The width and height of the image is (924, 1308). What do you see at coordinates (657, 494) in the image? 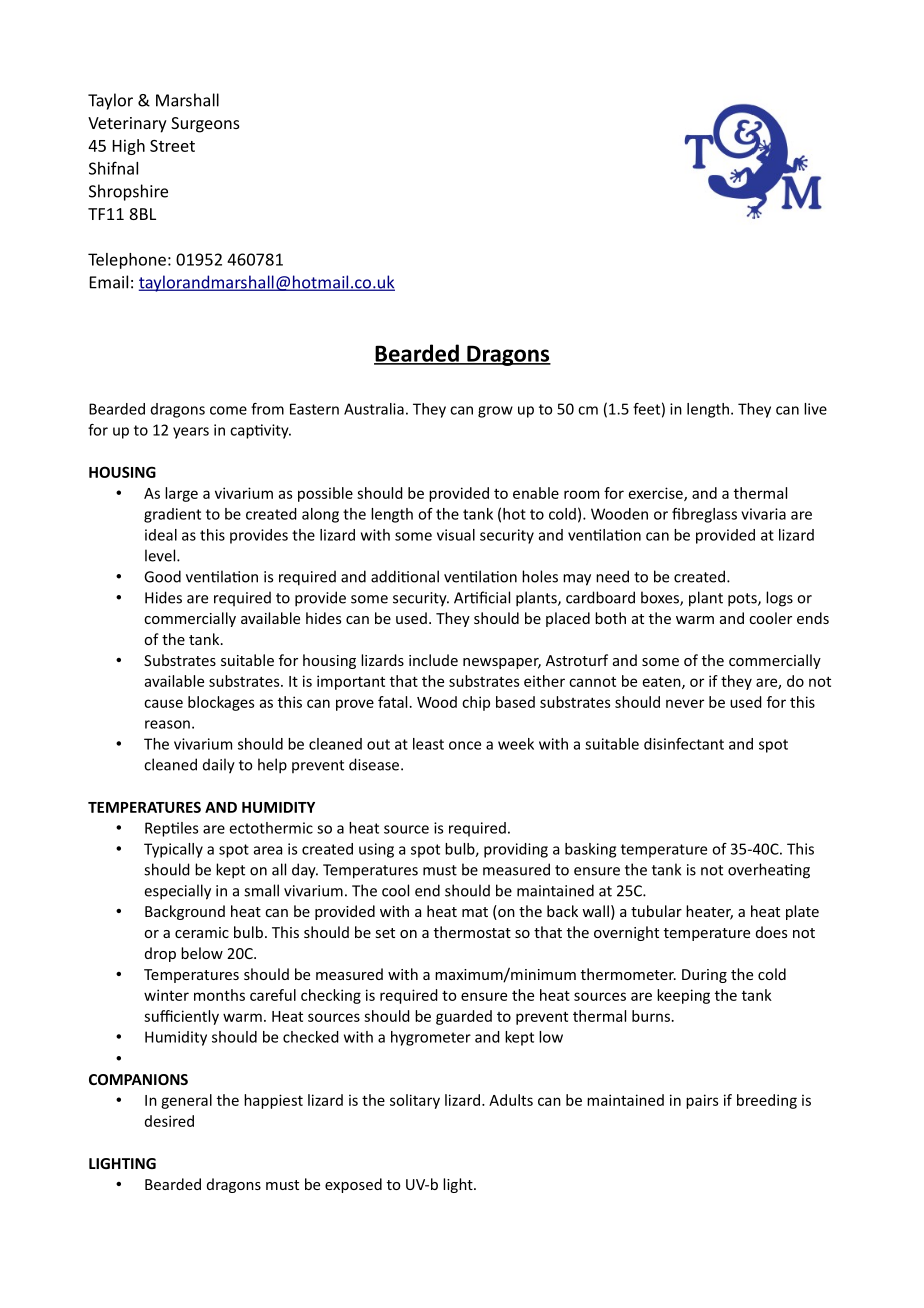
I see `exercise` at bounding box center [657, 494].
